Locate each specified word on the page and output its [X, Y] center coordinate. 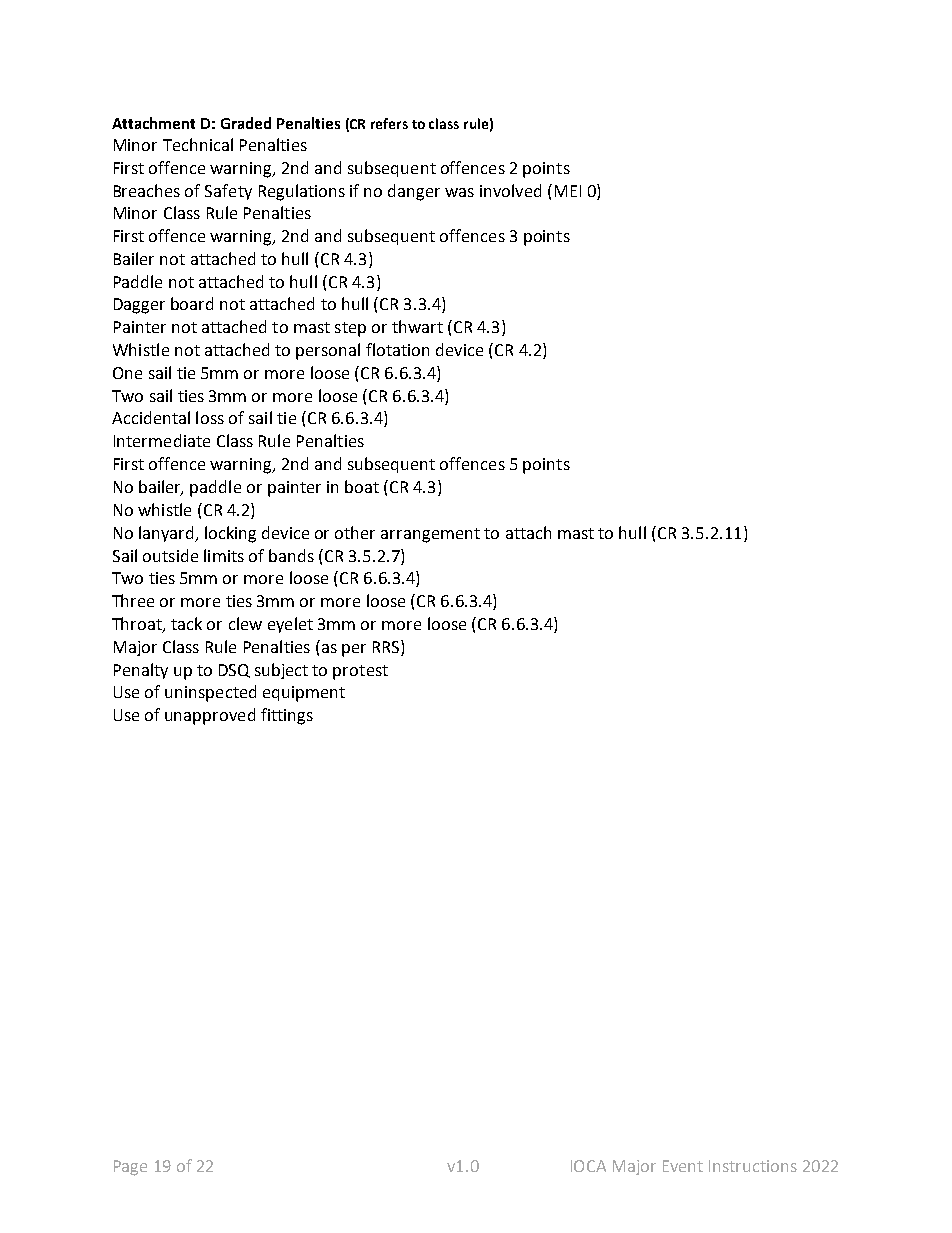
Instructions [753, 1166]
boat [362, 486]
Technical [198, 144]
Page [130, 1168]
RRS [387, 646]
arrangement [430, 535]
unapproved [210, 716]
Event [683, 1166]
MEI [568, 191]
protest [360, 672]
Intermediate [162, 440]
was [459, 192]
